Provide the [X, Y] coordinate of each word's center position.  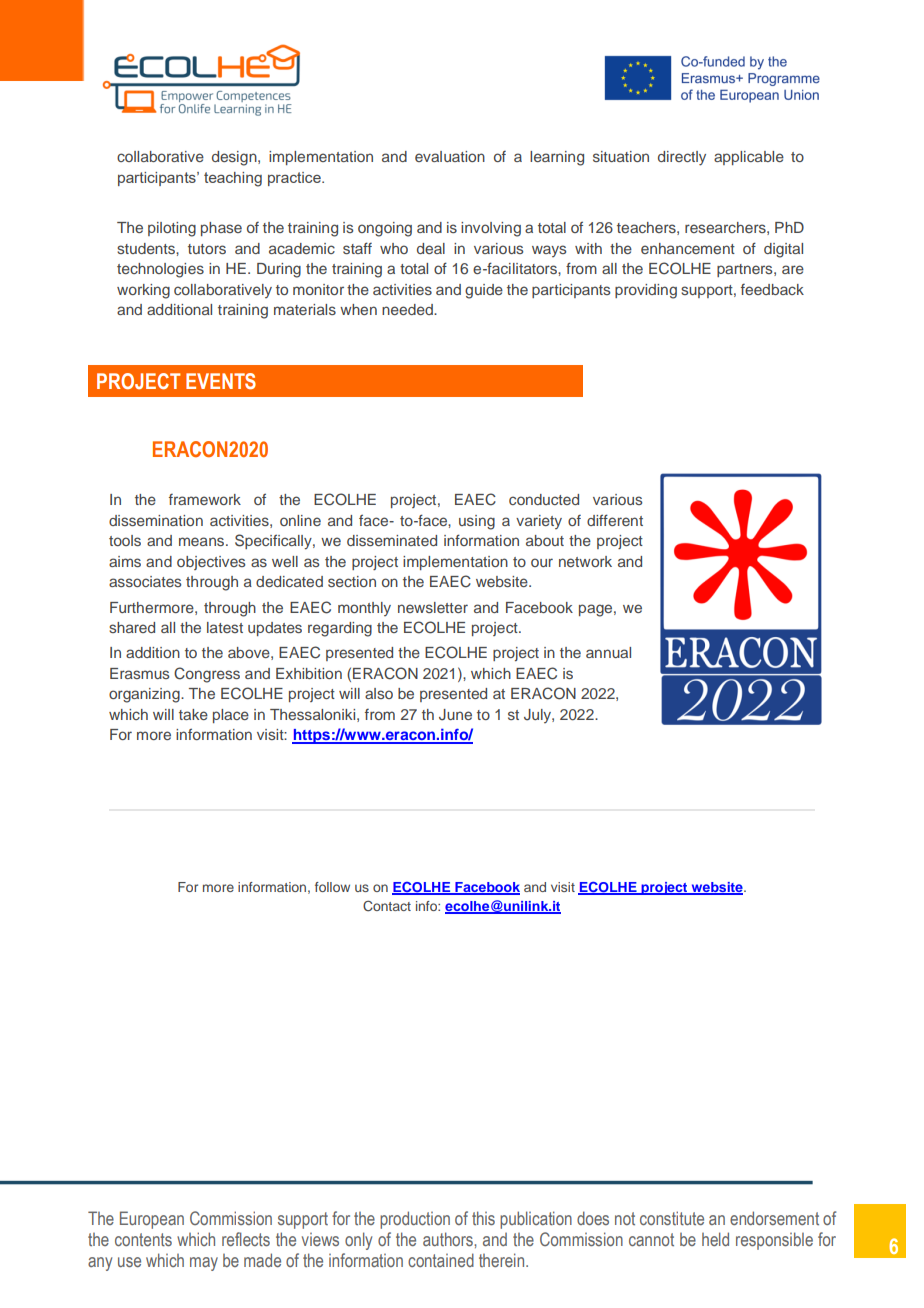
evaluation [450, 156]
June [455, 715]
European [152, 1220]
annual [608, 652]
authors [449, 1239]
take [193, 714]
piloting [172, 229]
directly [682, 158]
